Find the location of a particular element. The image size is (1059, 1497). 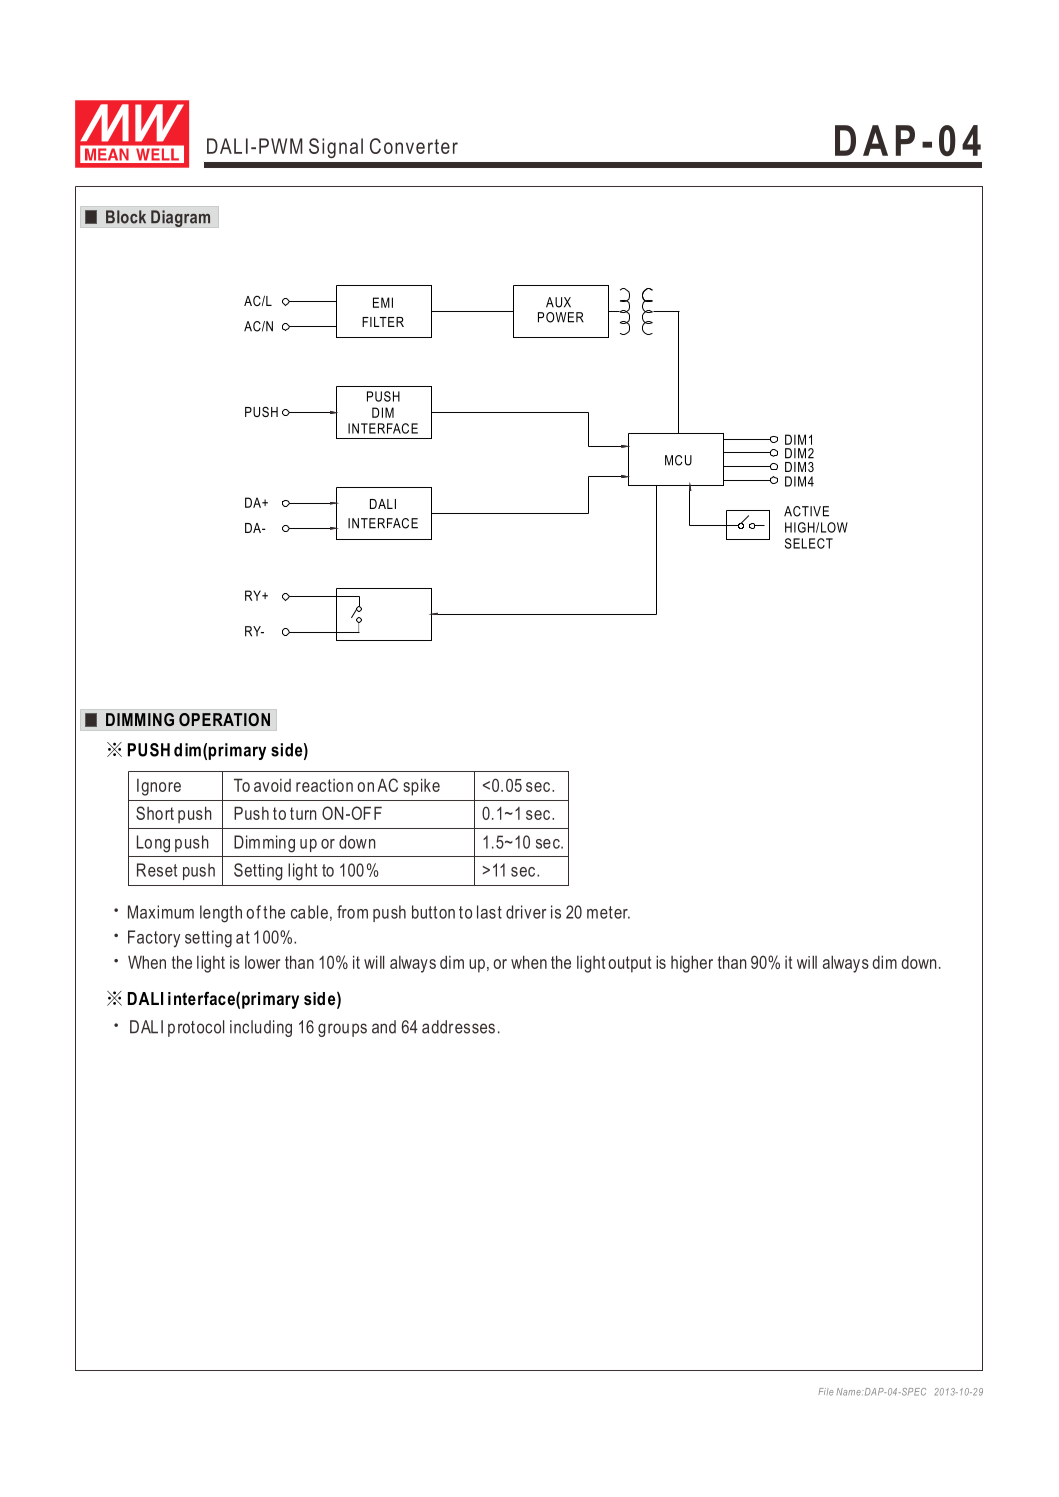

Converter is located at coordinates (414, 146).
